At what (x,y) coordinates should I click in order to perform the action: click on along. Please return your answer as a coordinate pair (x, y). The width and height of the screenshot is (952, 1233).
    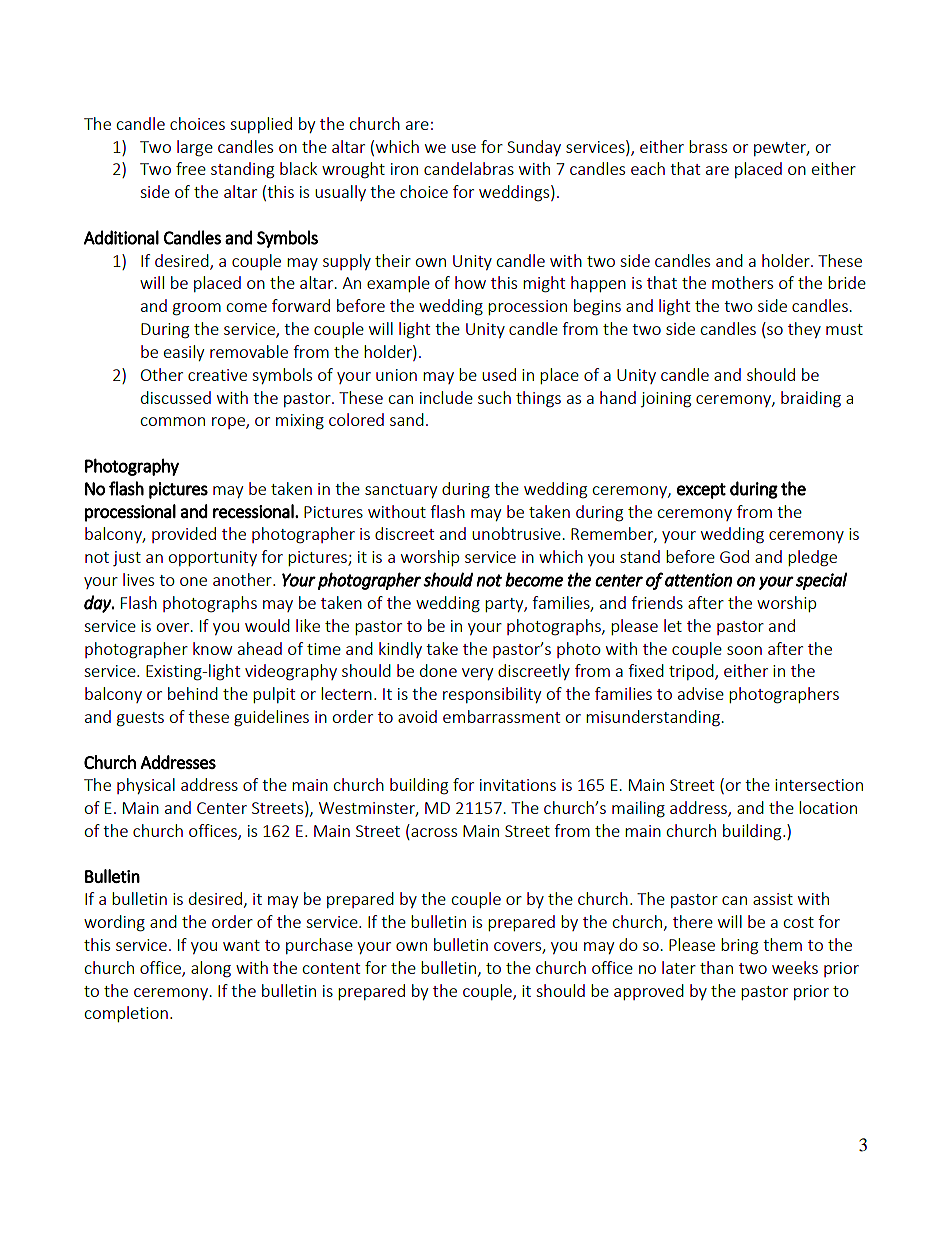
    Looking at the image, I should click on (211, 969).
